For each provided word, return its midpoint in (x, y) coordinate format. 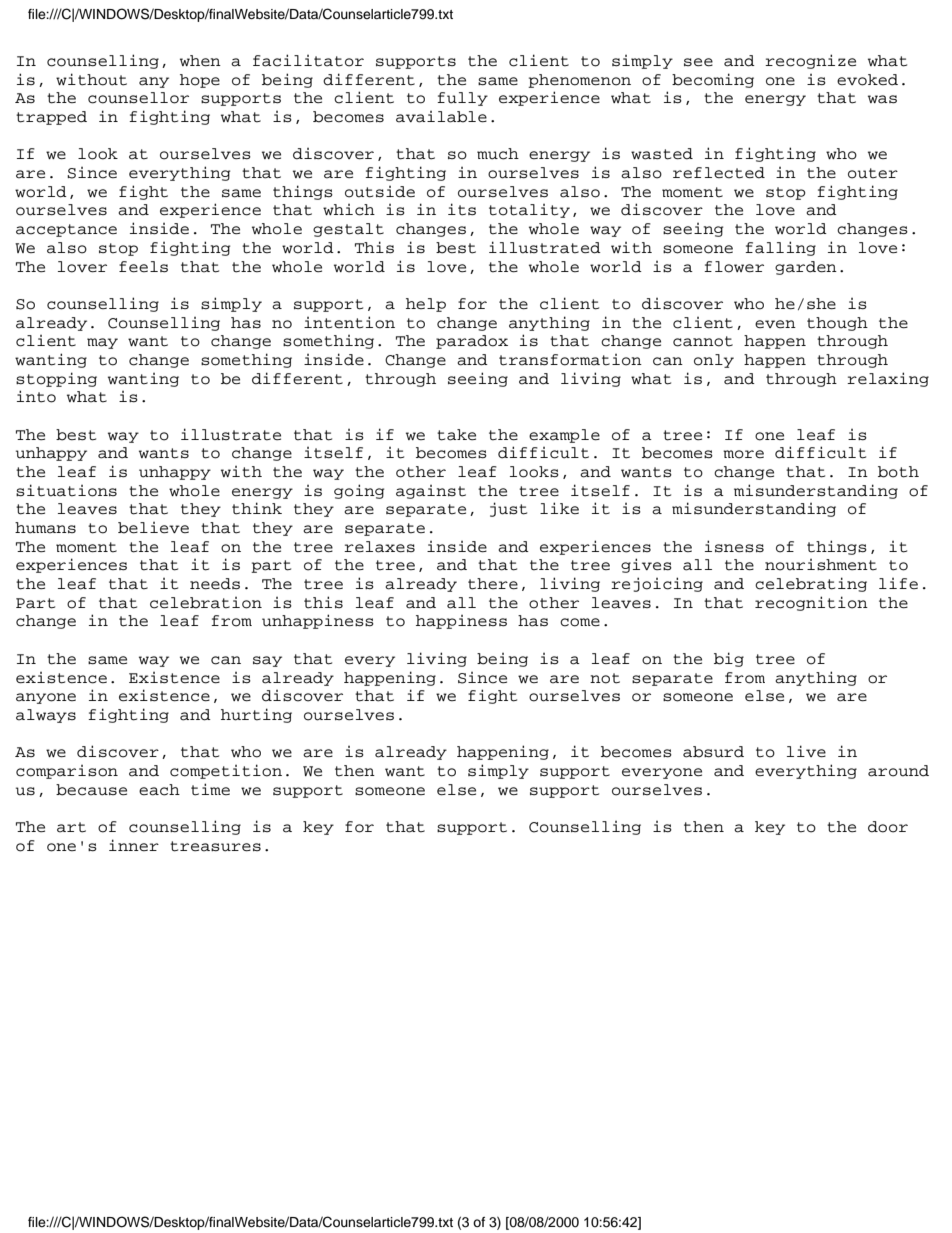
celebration (206, 603)
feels (143, 267)
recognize (810, 61)
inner (134, 845)
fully (462, 99)
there (493, 584)
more (743, 454)
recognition (811, 603)
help (426, 305)
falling (780, 248)
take (456, 435)
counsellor (138, 98)
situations (66, 490)
